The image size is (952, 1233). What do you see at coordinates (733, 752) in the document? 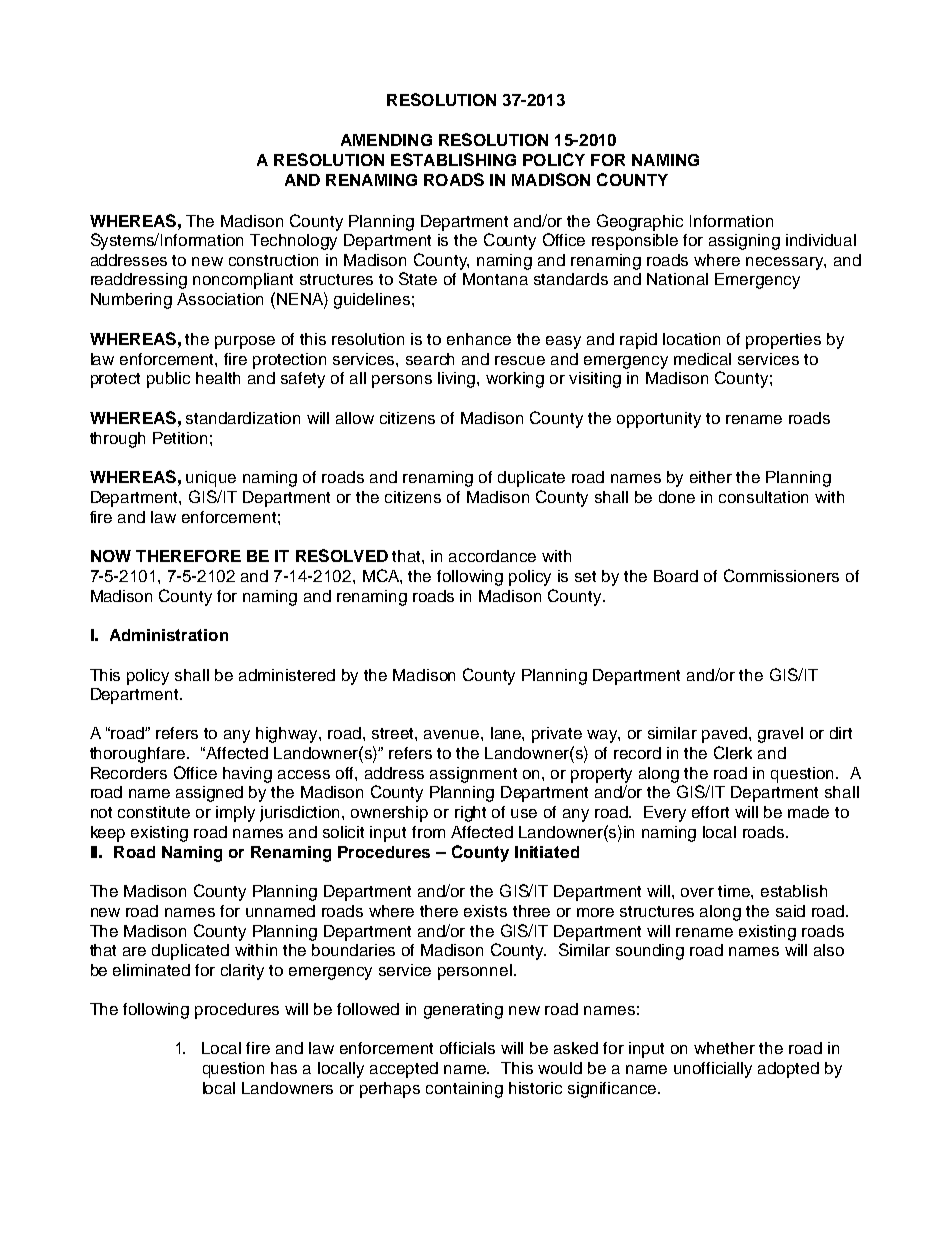
I see `Clerk` at bounding box center [733, 752].
